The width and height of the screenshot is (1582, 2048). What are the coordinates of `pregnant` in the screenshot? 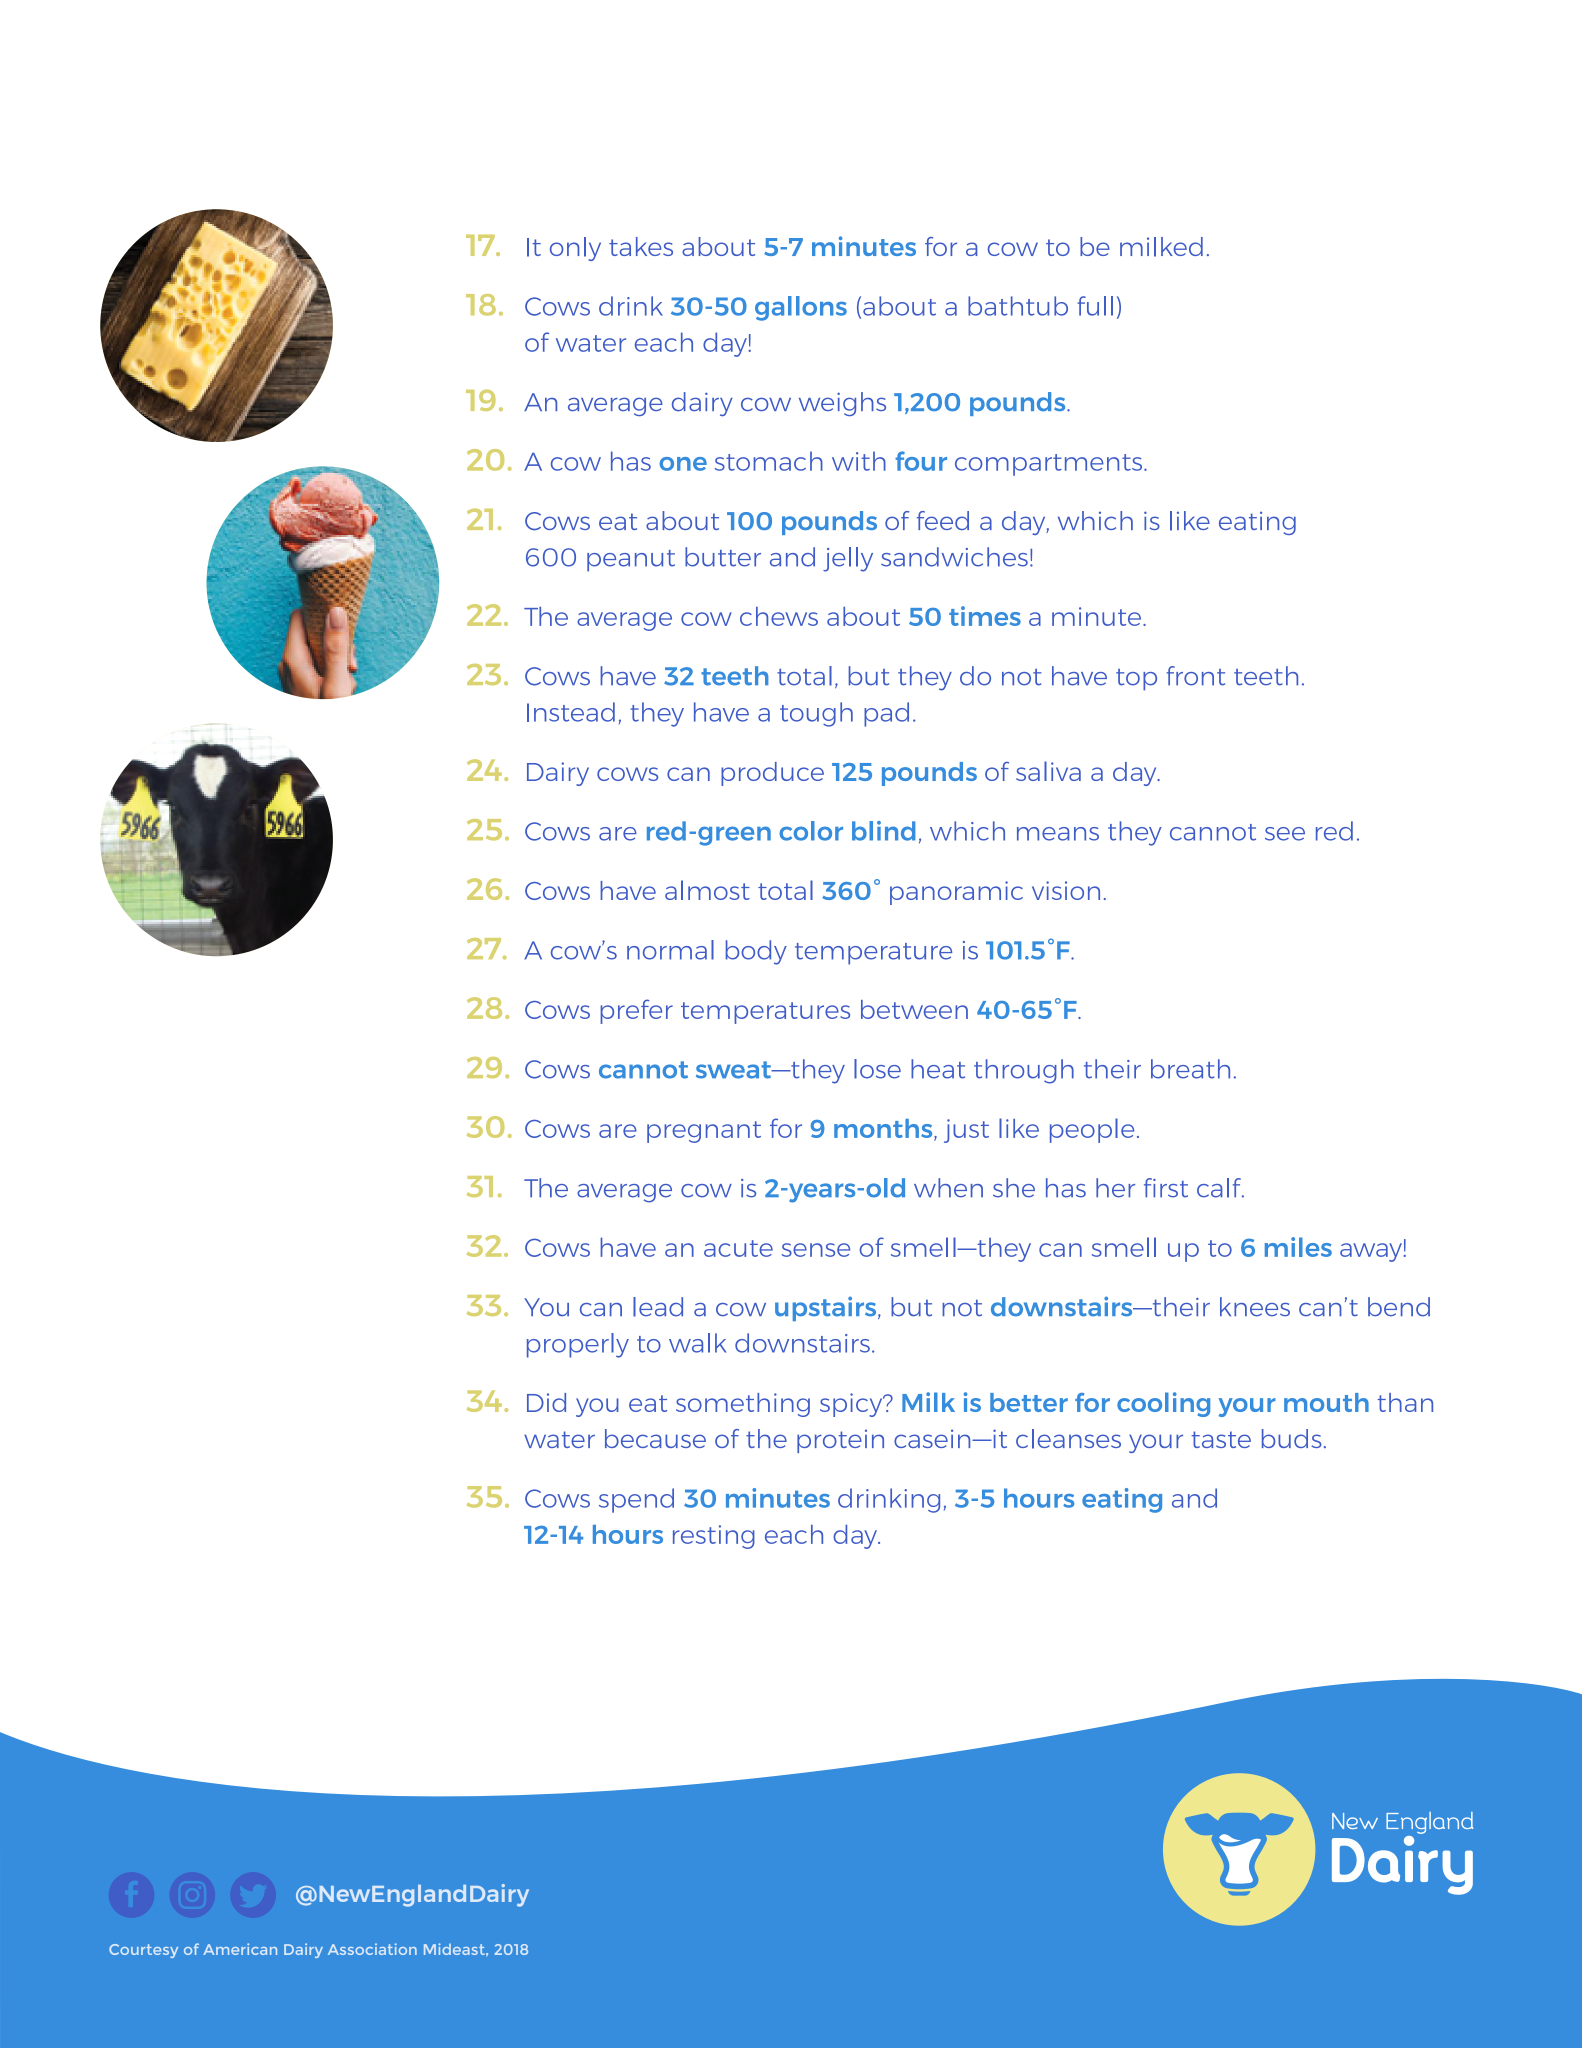 It's located at (704, 1132).
